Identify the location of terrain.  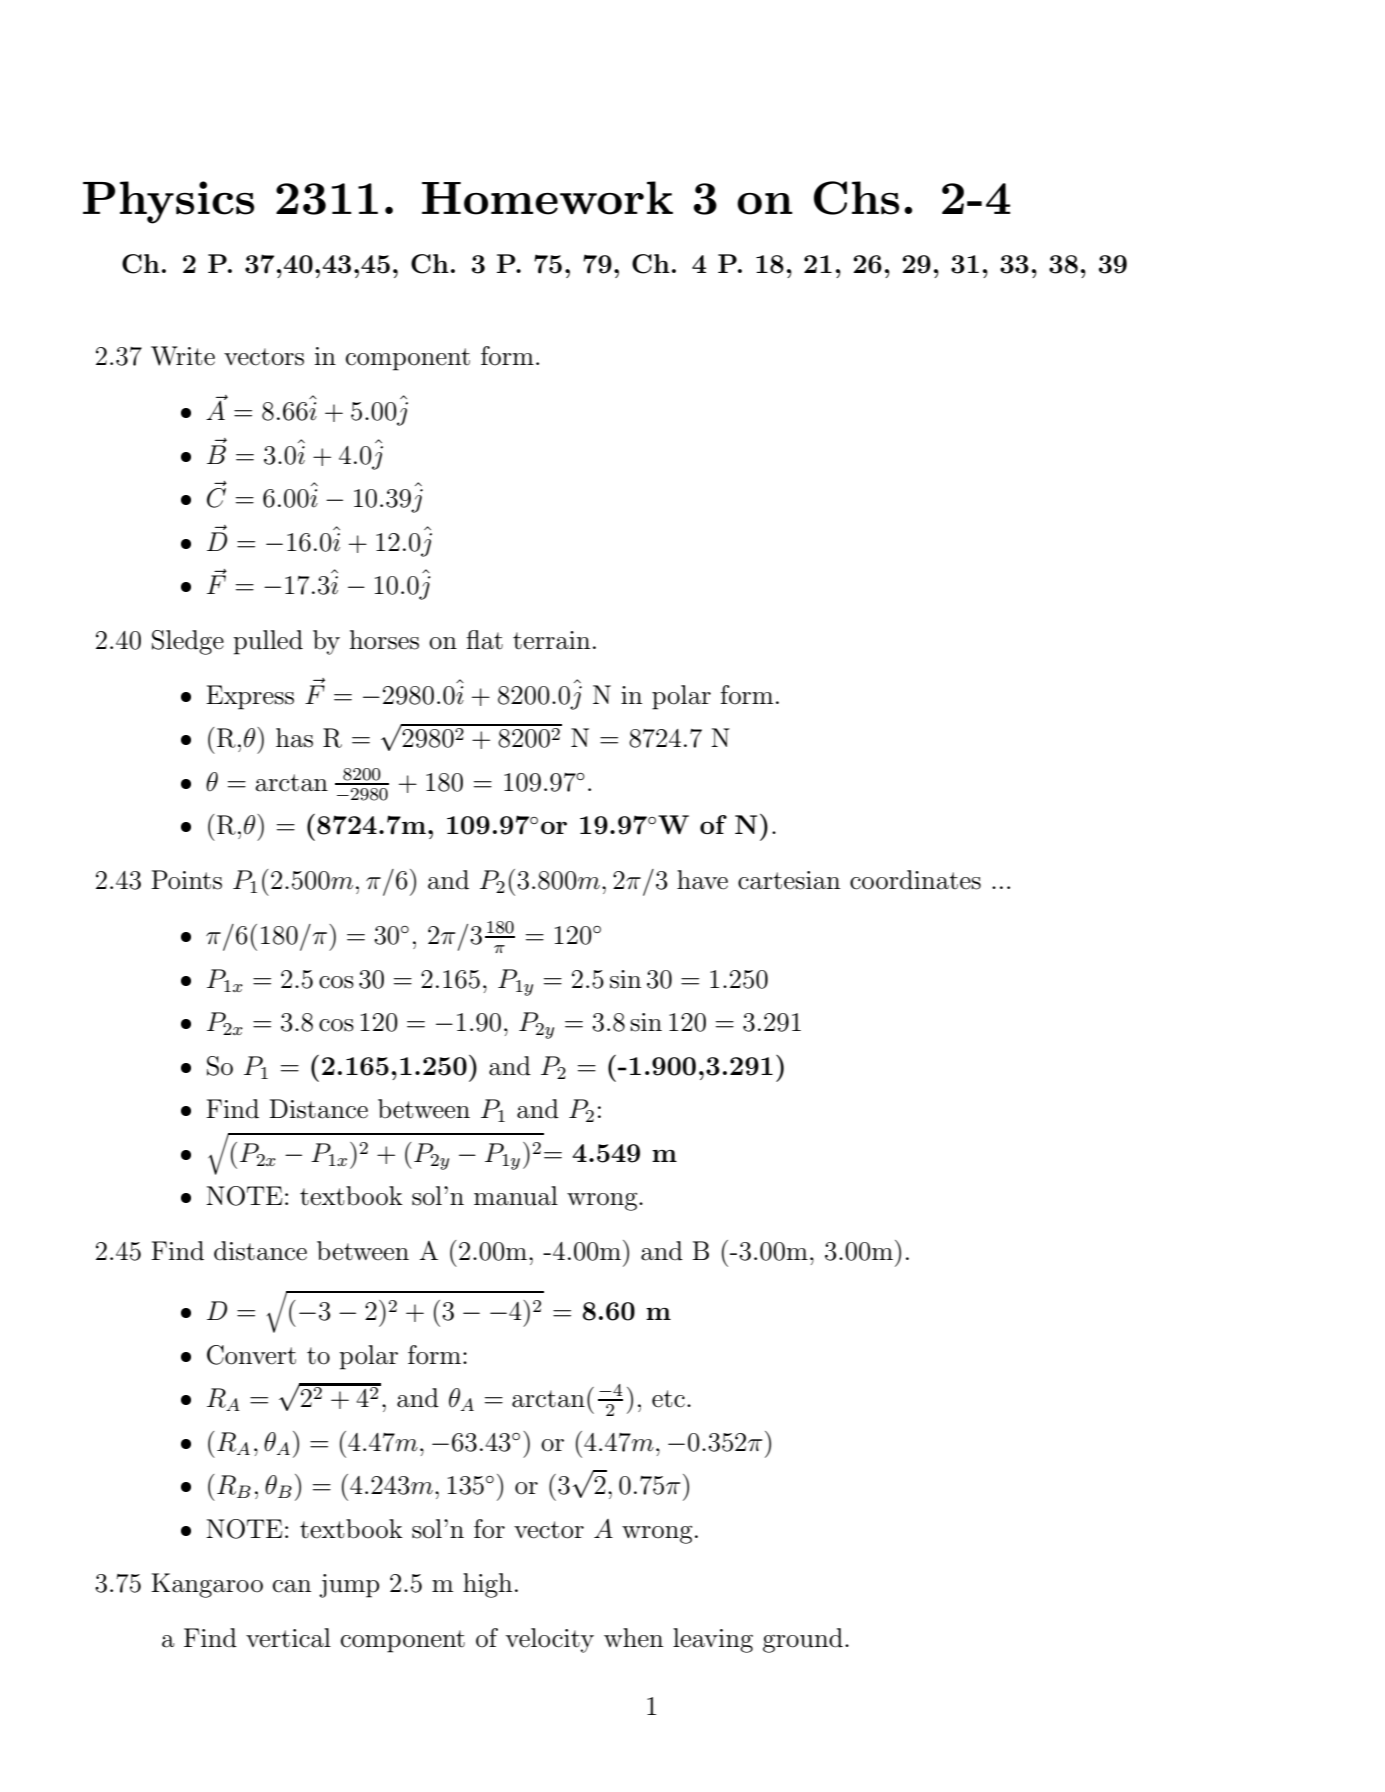
(551, 640).
